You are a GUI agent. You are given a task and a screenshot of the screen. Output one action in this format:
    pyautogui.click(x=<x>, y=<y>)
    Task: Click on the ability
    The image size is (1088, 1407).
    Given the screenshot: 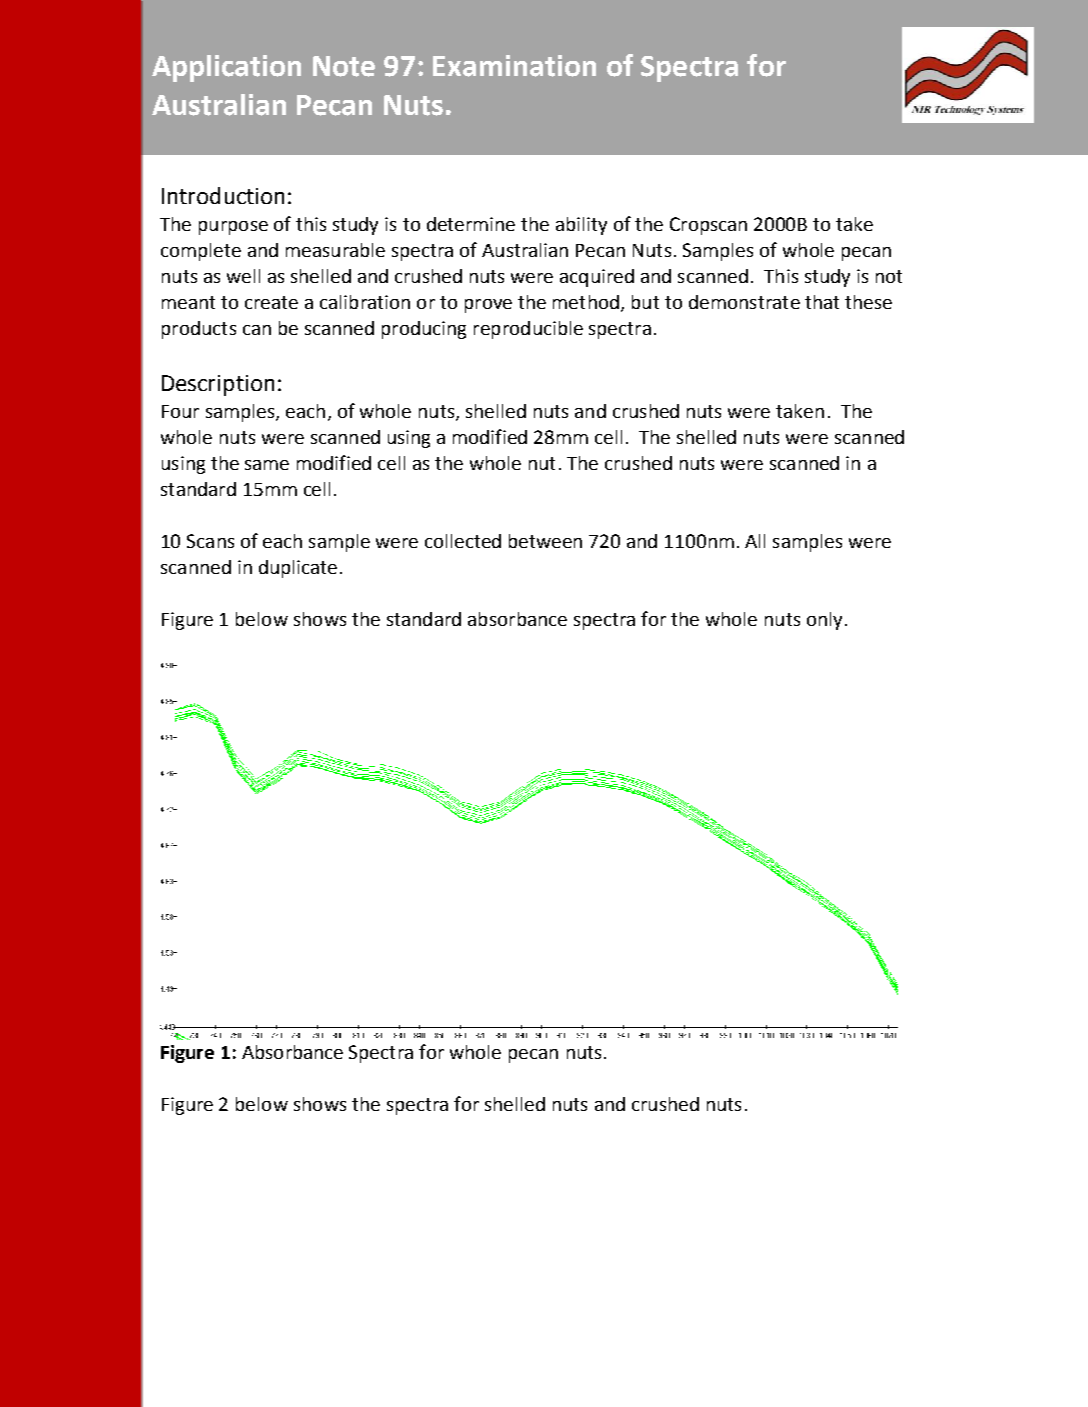 What is the action you would take?
    pyautogui.click(x=581, y=226)
